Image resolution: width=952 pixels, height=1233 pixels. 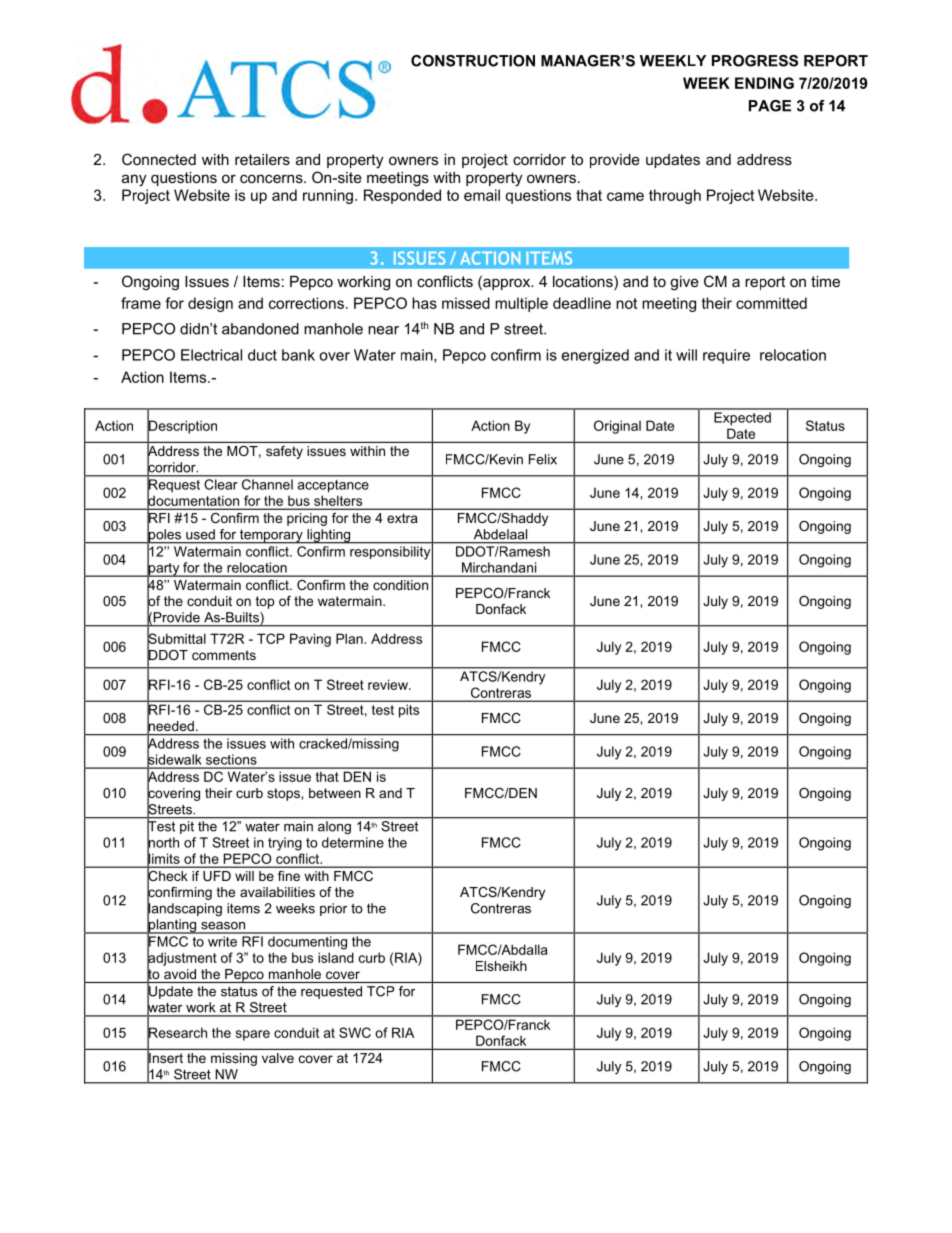 I want to click on island, so click(x=336, y=957).
